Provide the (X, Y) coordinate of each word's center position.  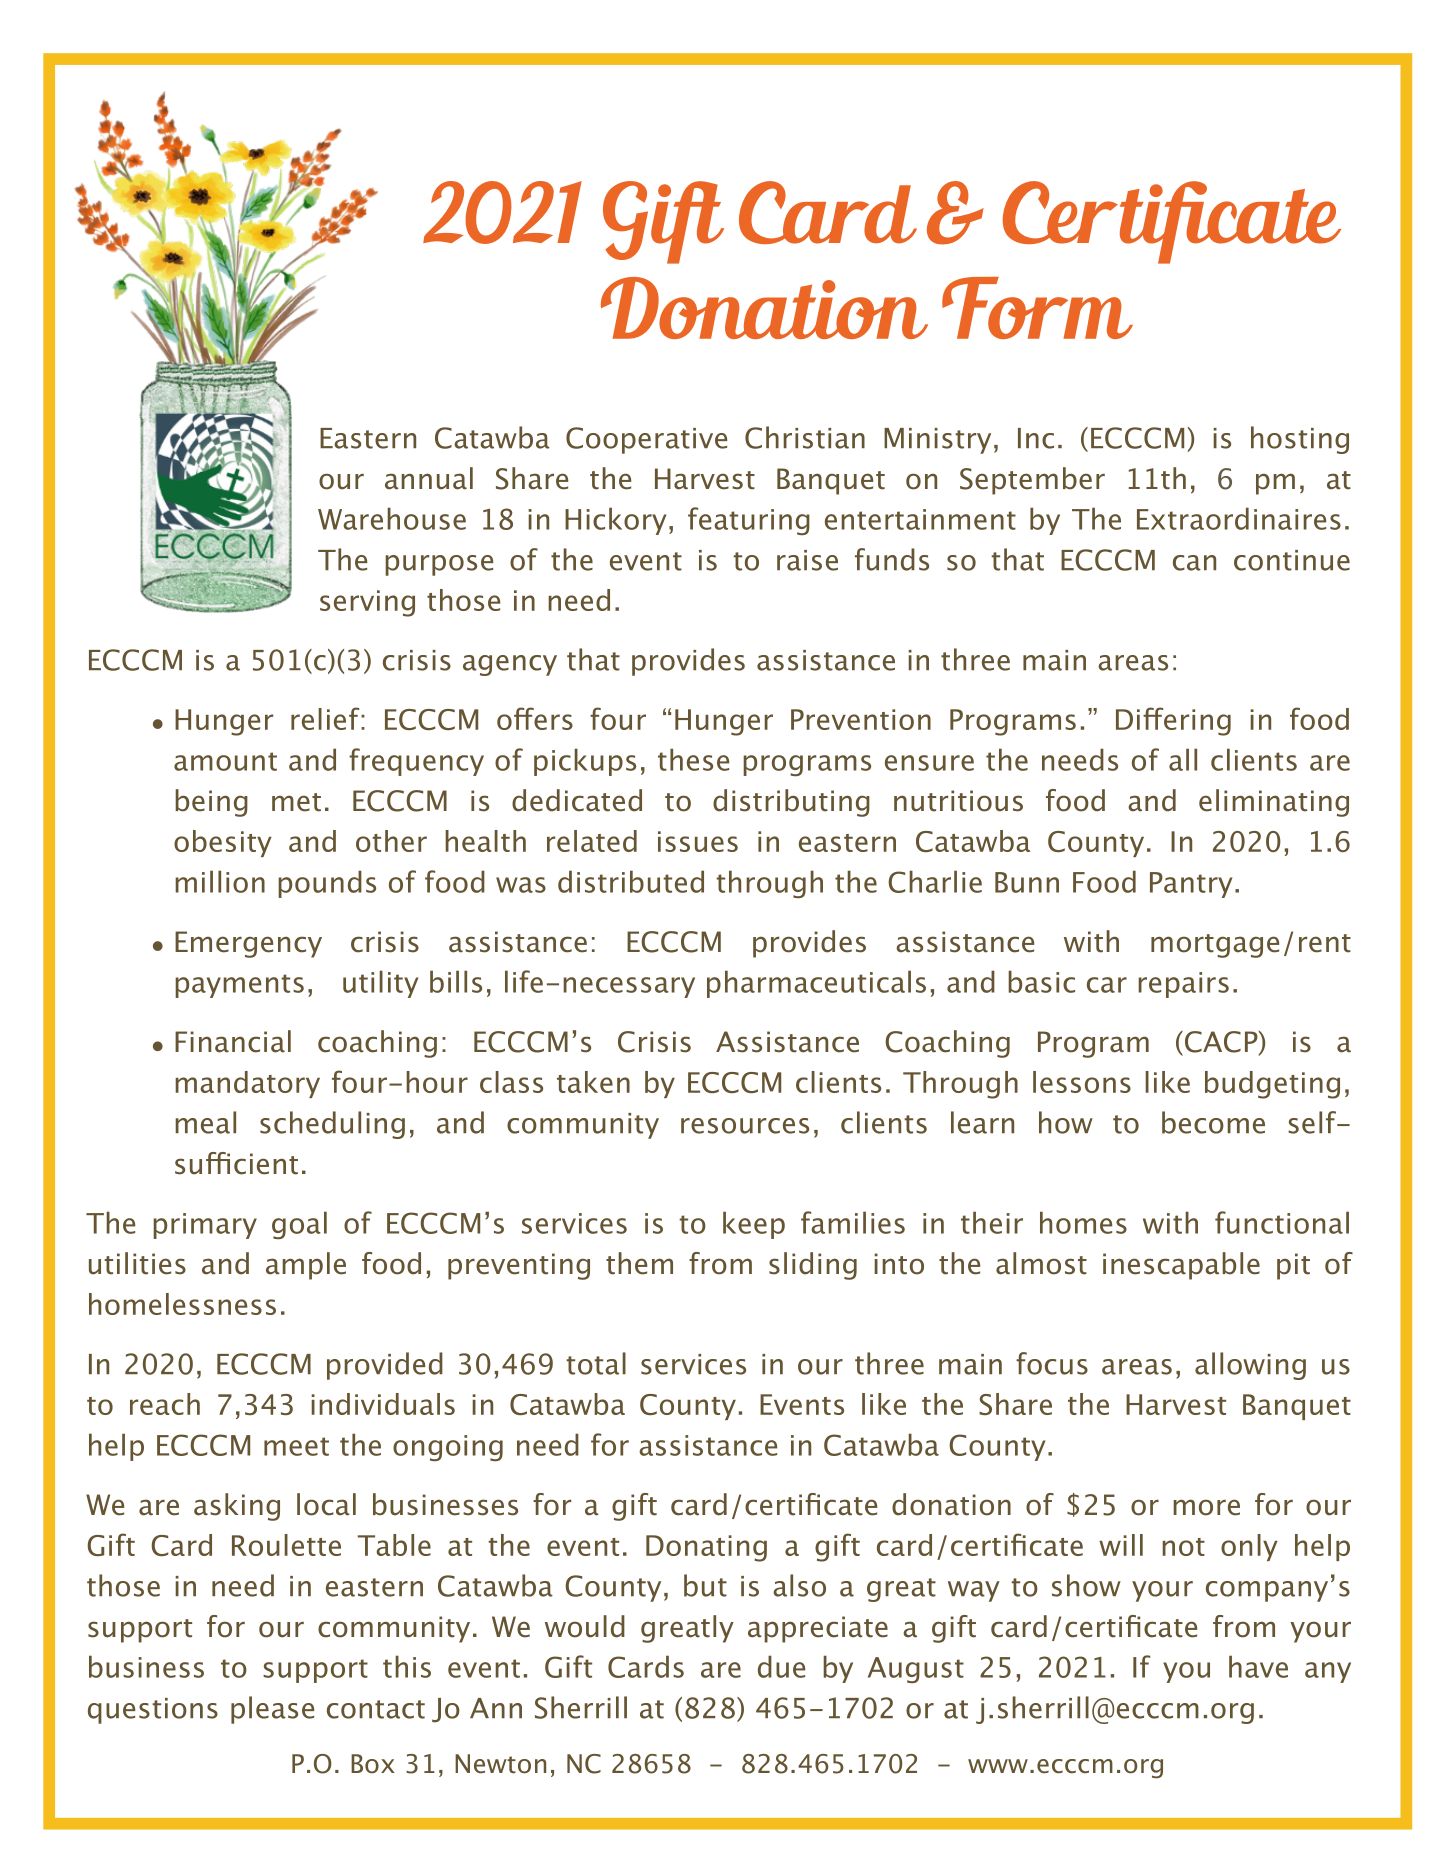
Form (1037, 308)
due (781, 1666)
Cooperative (646, 440)
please (272, 1710)
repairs (1183, 985)
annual (429, 478)
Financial (233, 1041)
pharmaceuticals (816, 984)
